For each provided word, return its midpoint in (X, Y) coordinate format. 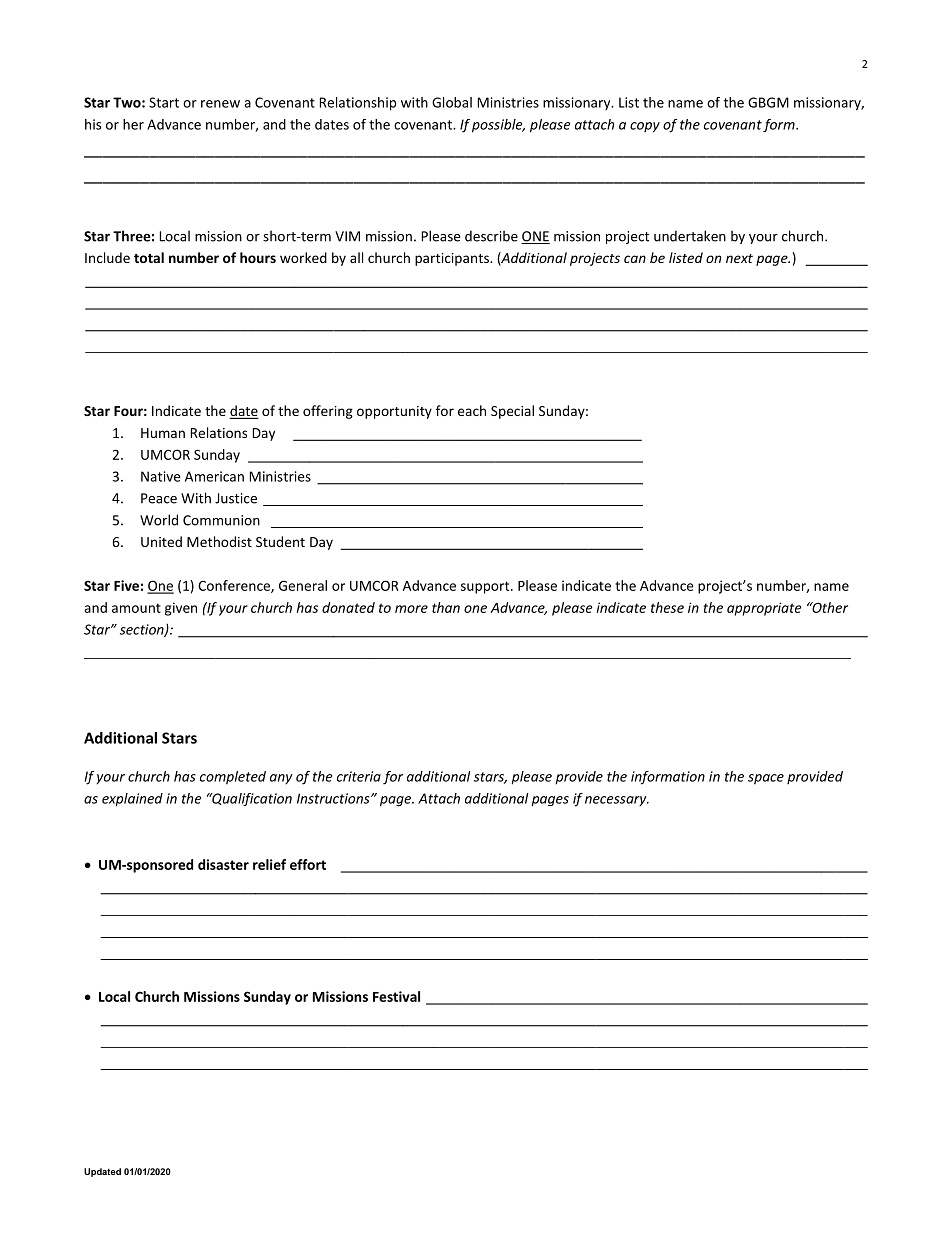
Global (452, 102)
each (472, 410)
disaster (223, 864)
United (161, 541)
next (739, 258)
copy (645, 127)
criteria (359, 776)
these (667, 607)
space (766, 779)
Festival (396, 996)
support (486, 587)
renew (220, 104)
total (149, 257)
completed (233, 778)
